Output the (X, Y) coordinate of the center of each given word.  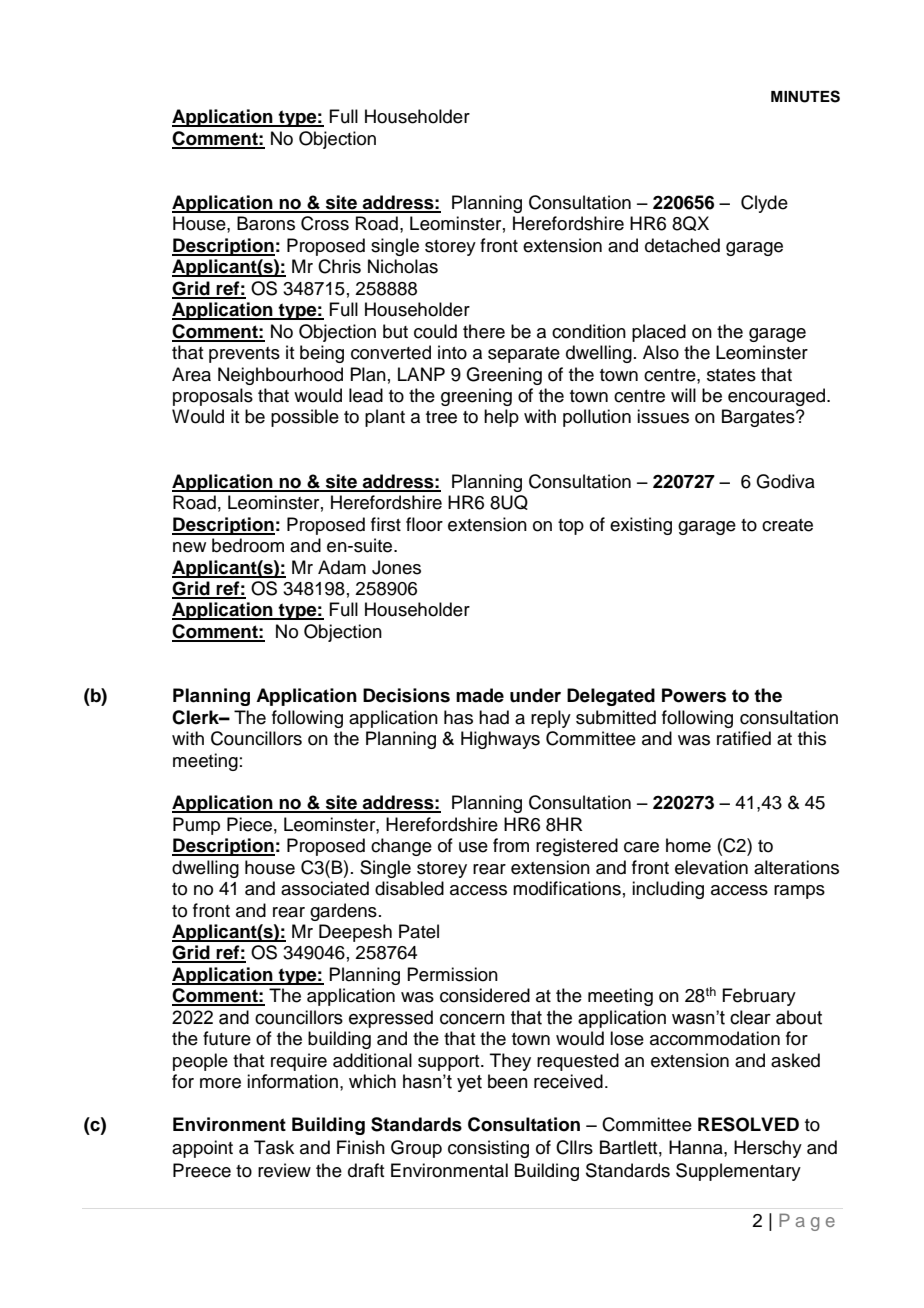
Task (274, 1147)
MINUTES (805, 96)
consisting (488, 1149)
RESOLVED (748, 1124)
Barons (266, 223)
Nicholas (403, 266)
